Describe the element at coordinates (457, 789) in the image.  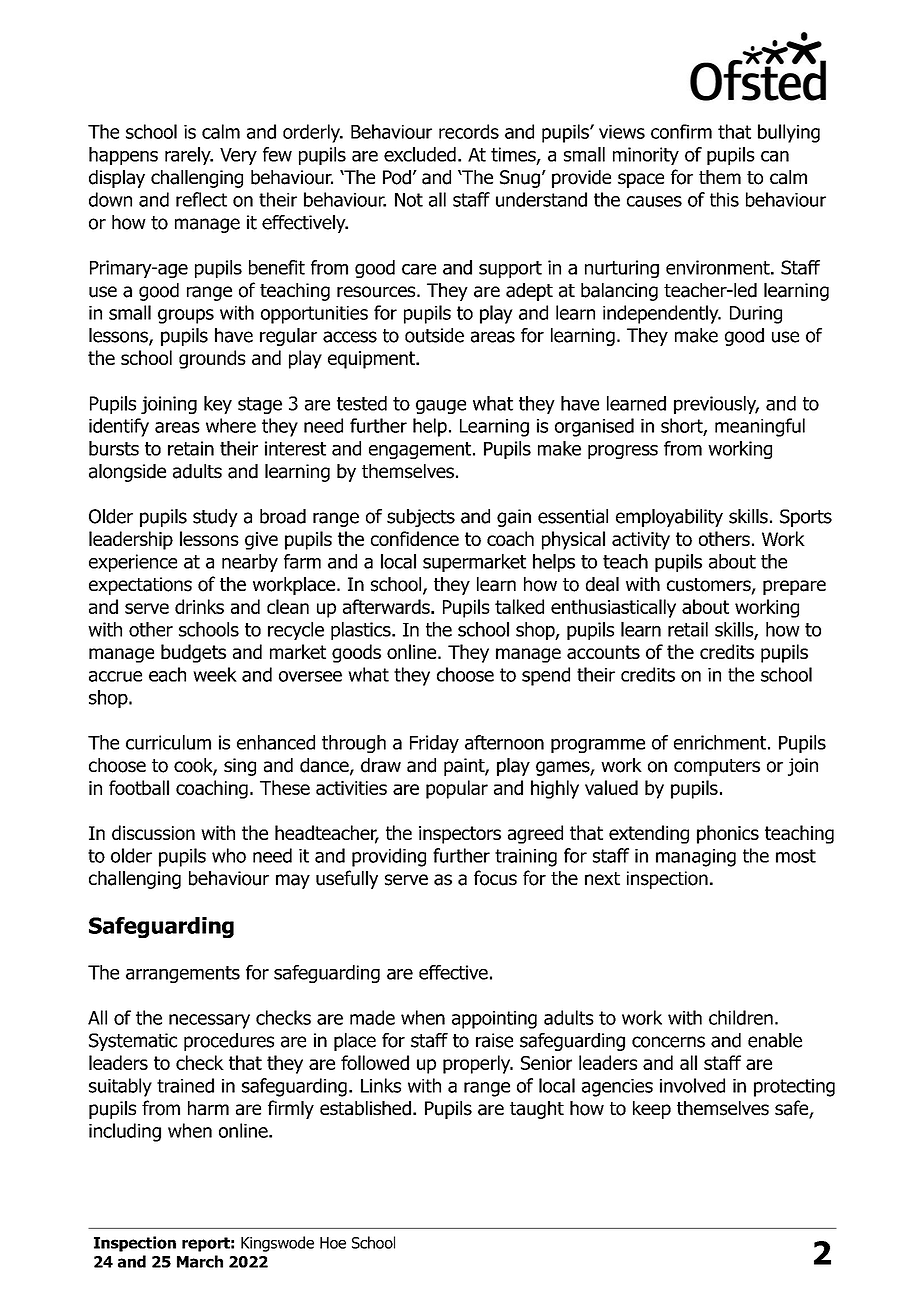
I see `popular` at that location.
